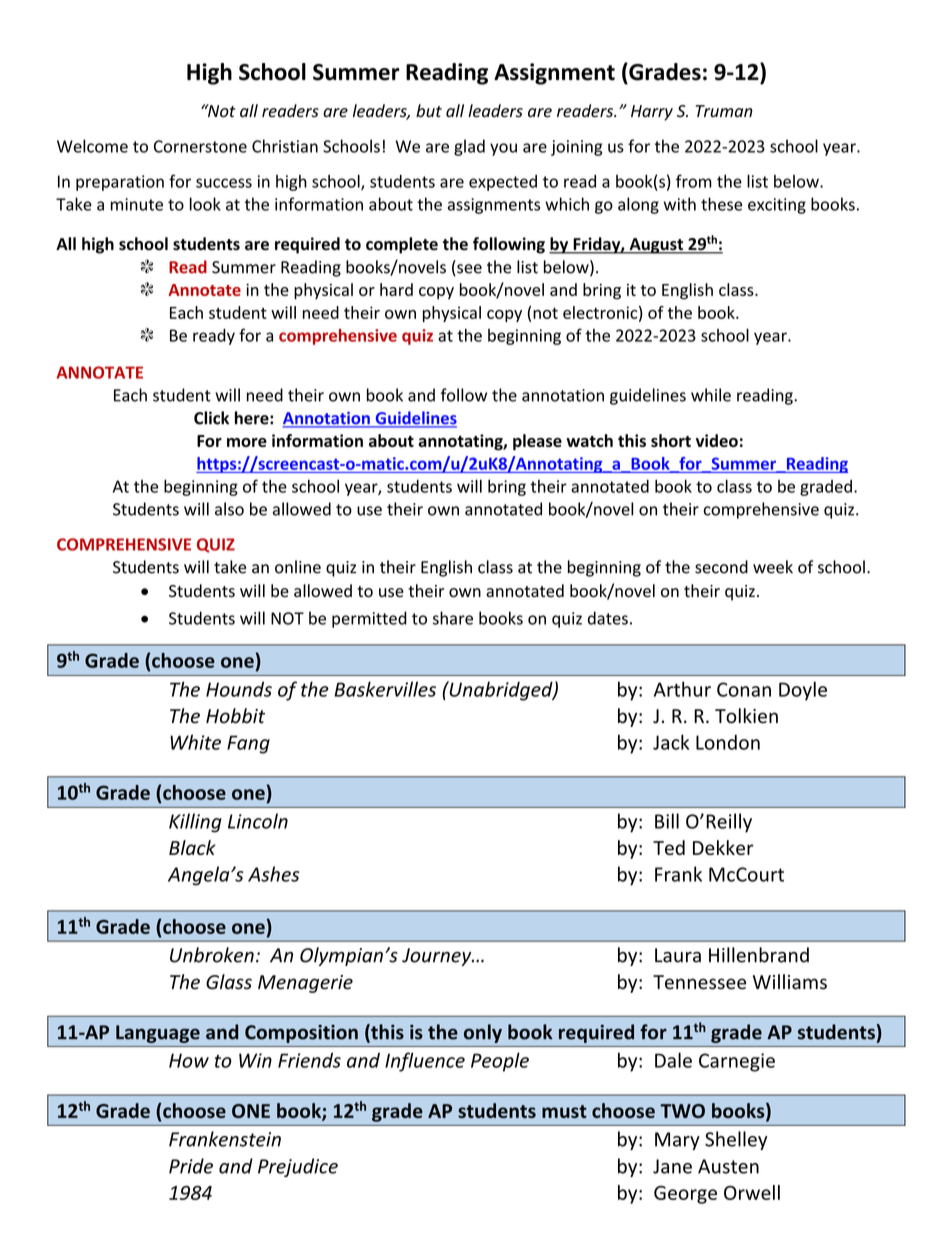 The width and height of the document is (952, 1233). What do you see at coordinates (438, 957) in the document?
I see `Journey` at bounding box center [438, 957].
